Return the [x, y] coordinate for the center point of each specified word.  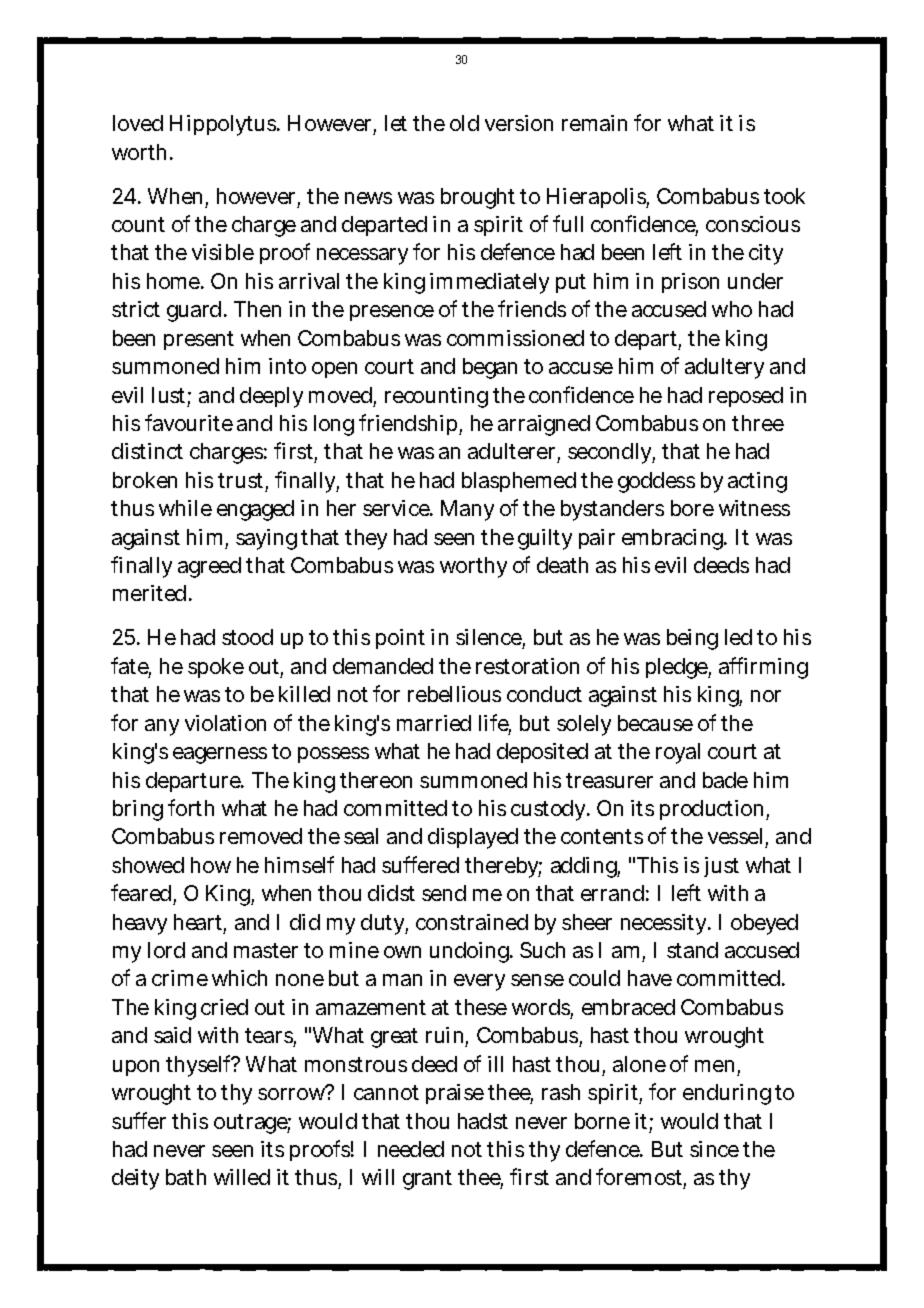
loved [138, 123]
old [464, 123]
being [692, 639]
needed [411, 1149]
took [784, 196]
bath [186, 1177]
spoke [216, 668]
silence [489, 639]
